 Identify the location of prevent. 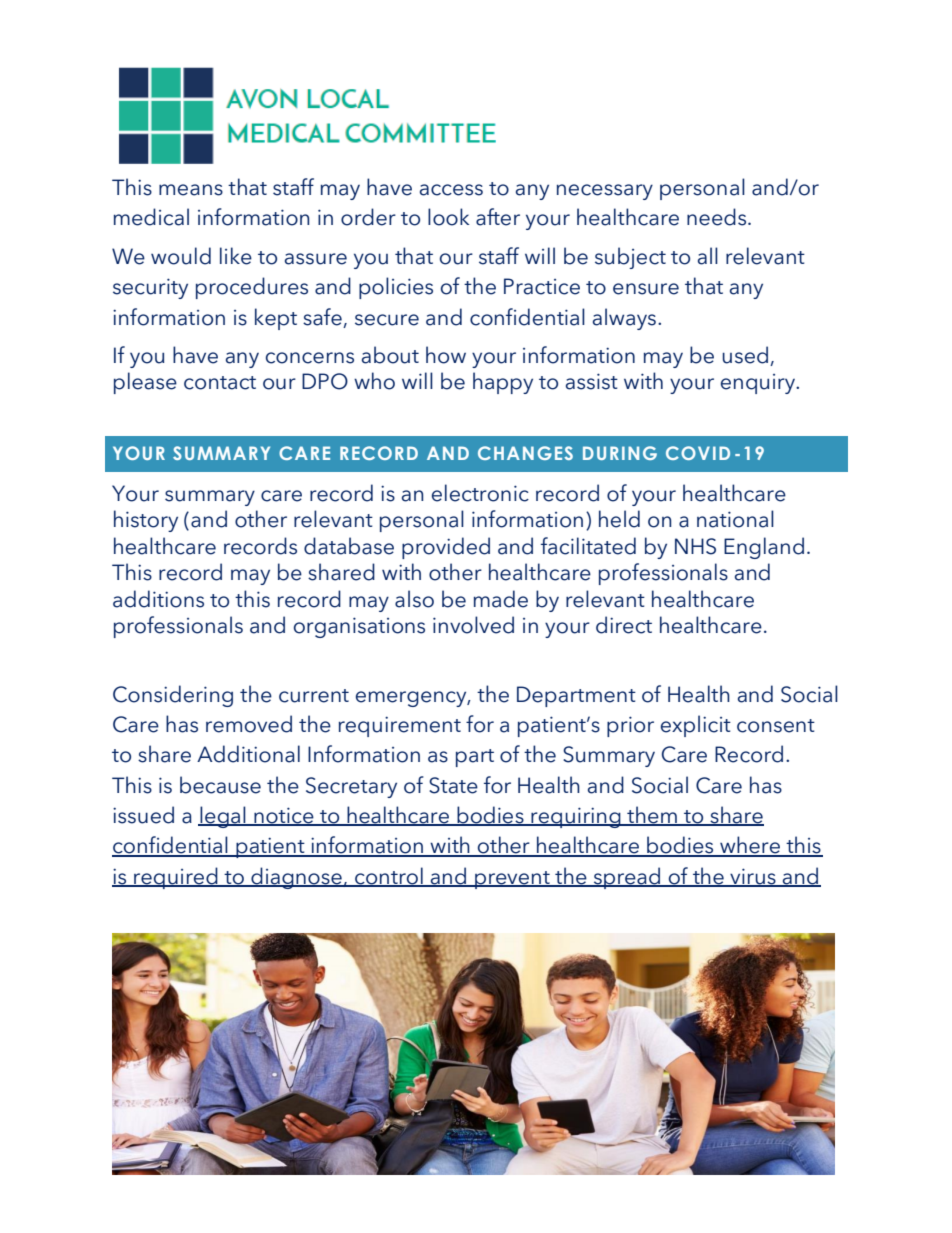
(512, 880).
